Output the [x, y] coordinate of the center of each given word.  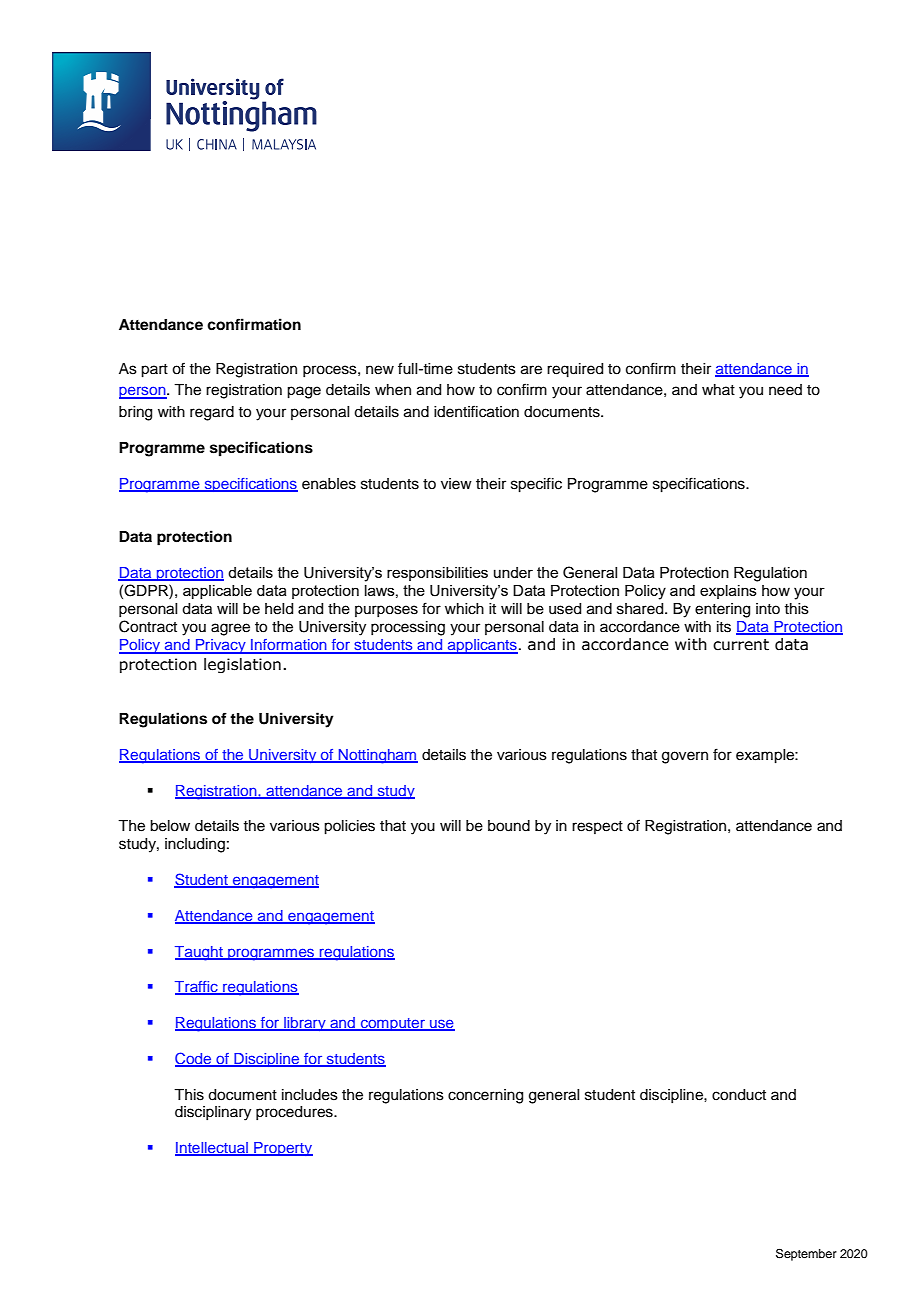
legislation [242, 665]
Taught [200, 953]
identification [476, 411]
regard [212, 413]
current [741, 645]
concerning [485, 1096]
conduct [739, 1095]
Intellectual [212, 1149]
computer [392, 1024]
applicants [482, 646]
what [718, 389]
